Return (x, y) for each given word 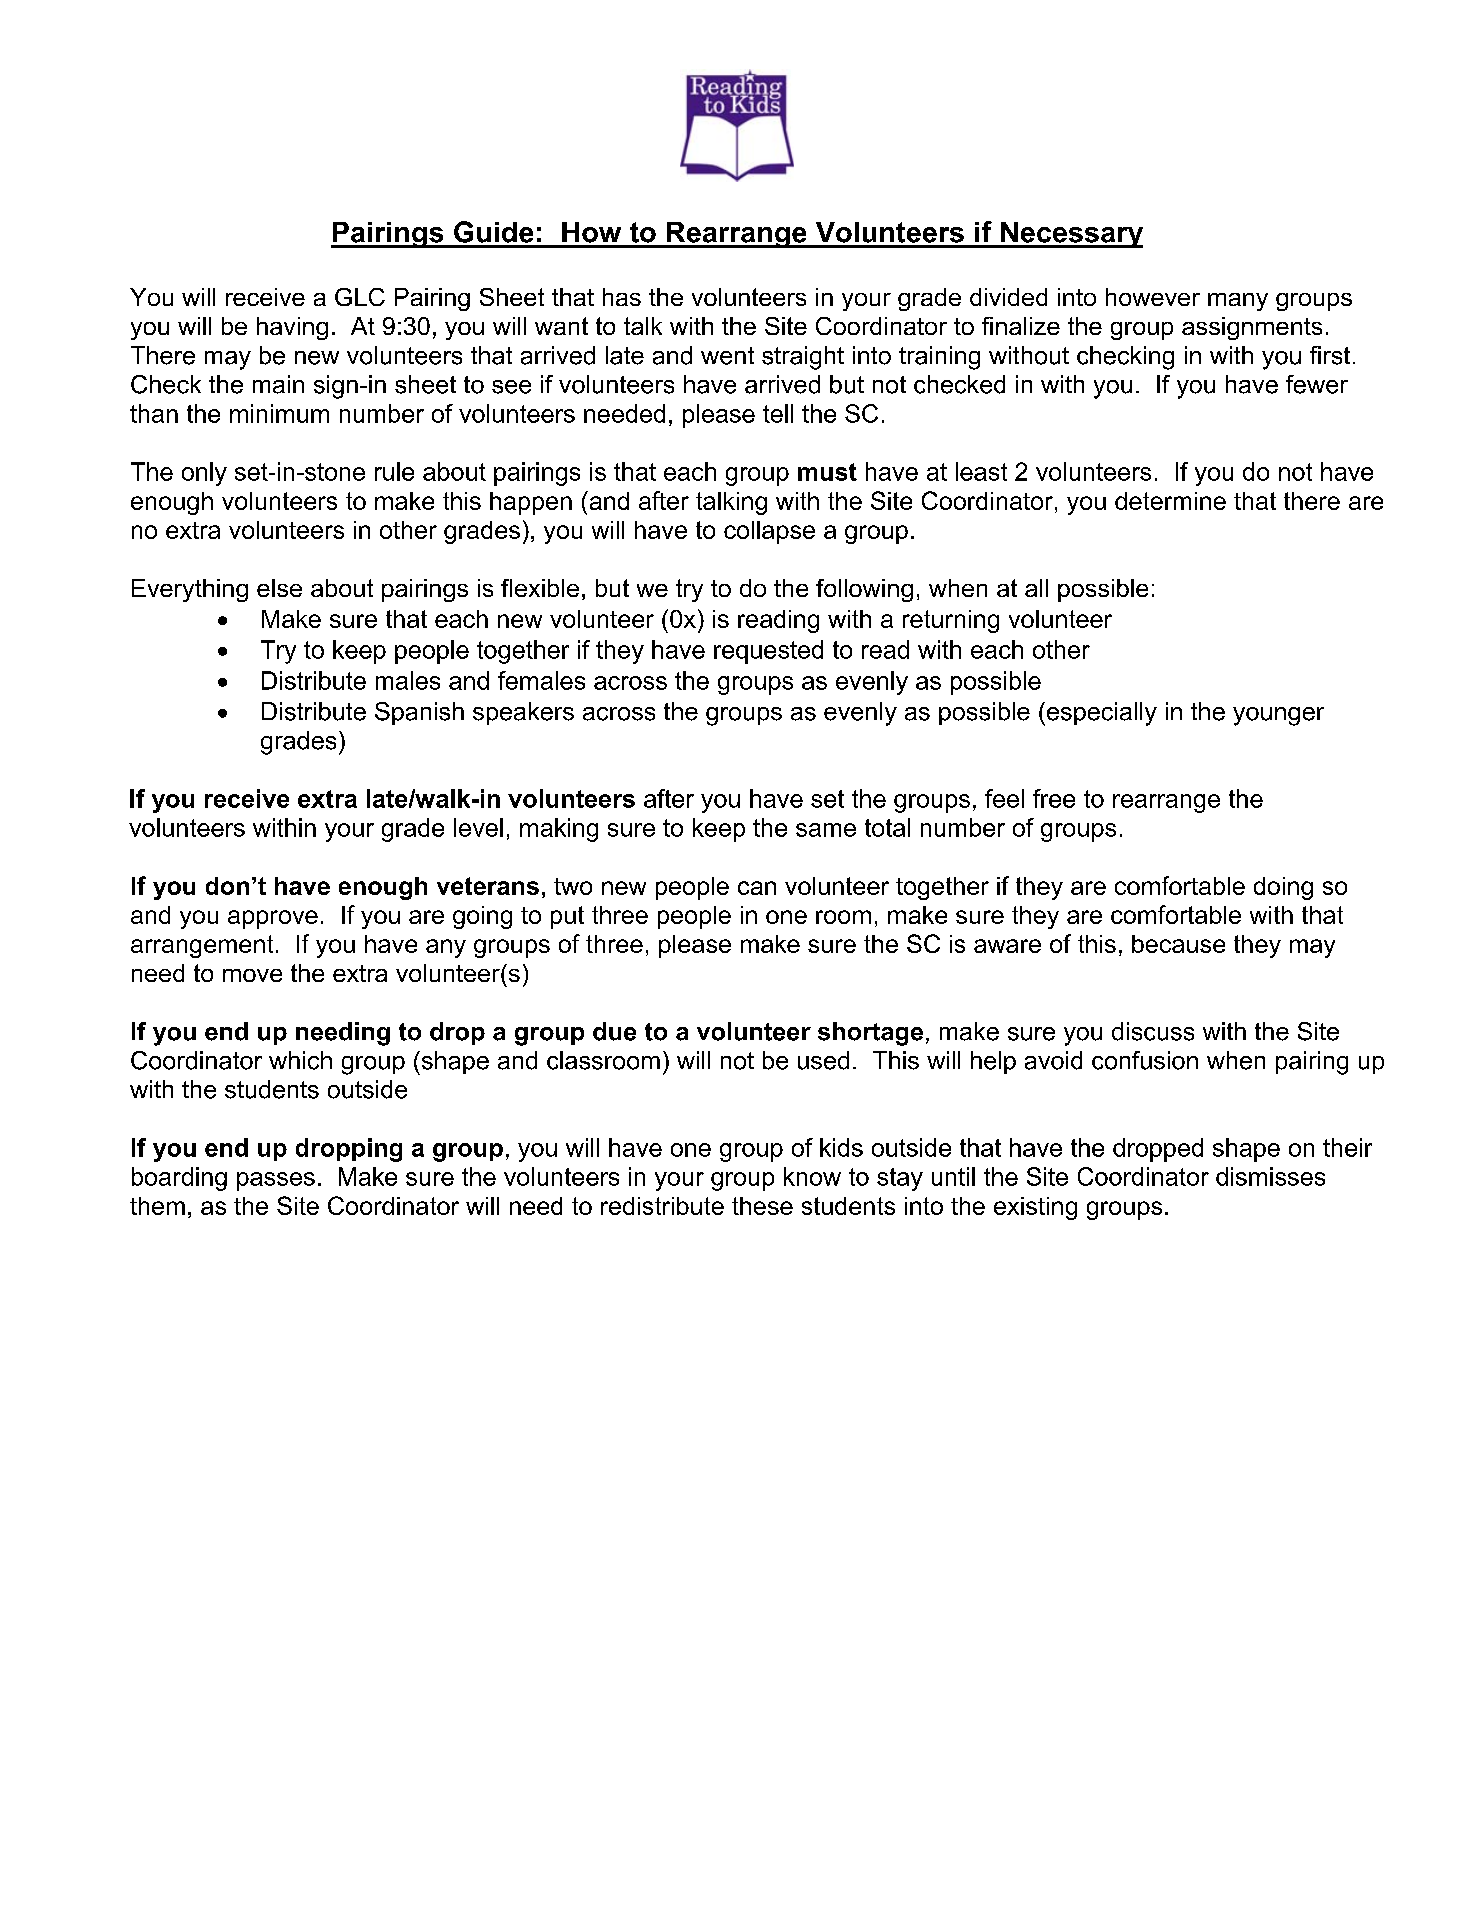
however (1153, 297)
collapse (769, 532)
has (622, 297)
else (279, 588)
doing (1283, 888)
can (757, 888)
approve (273, 919)
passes (276, 1181)
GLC (360, 297)
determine (1170, 501)
